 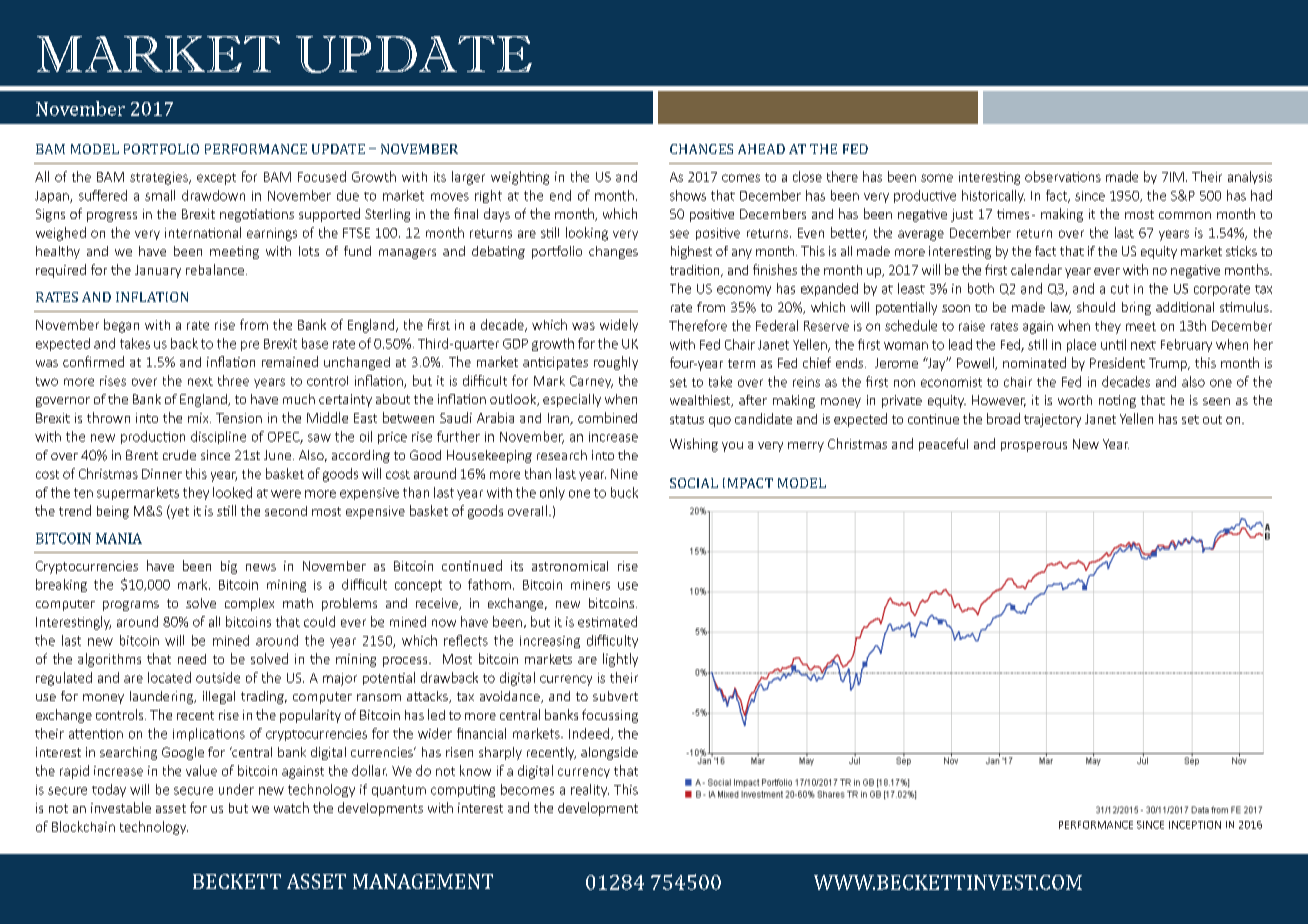 What do you see at coordinates (213, 195) in the screenshot?
I see `drawdown` at bounding box center [213, 195].
